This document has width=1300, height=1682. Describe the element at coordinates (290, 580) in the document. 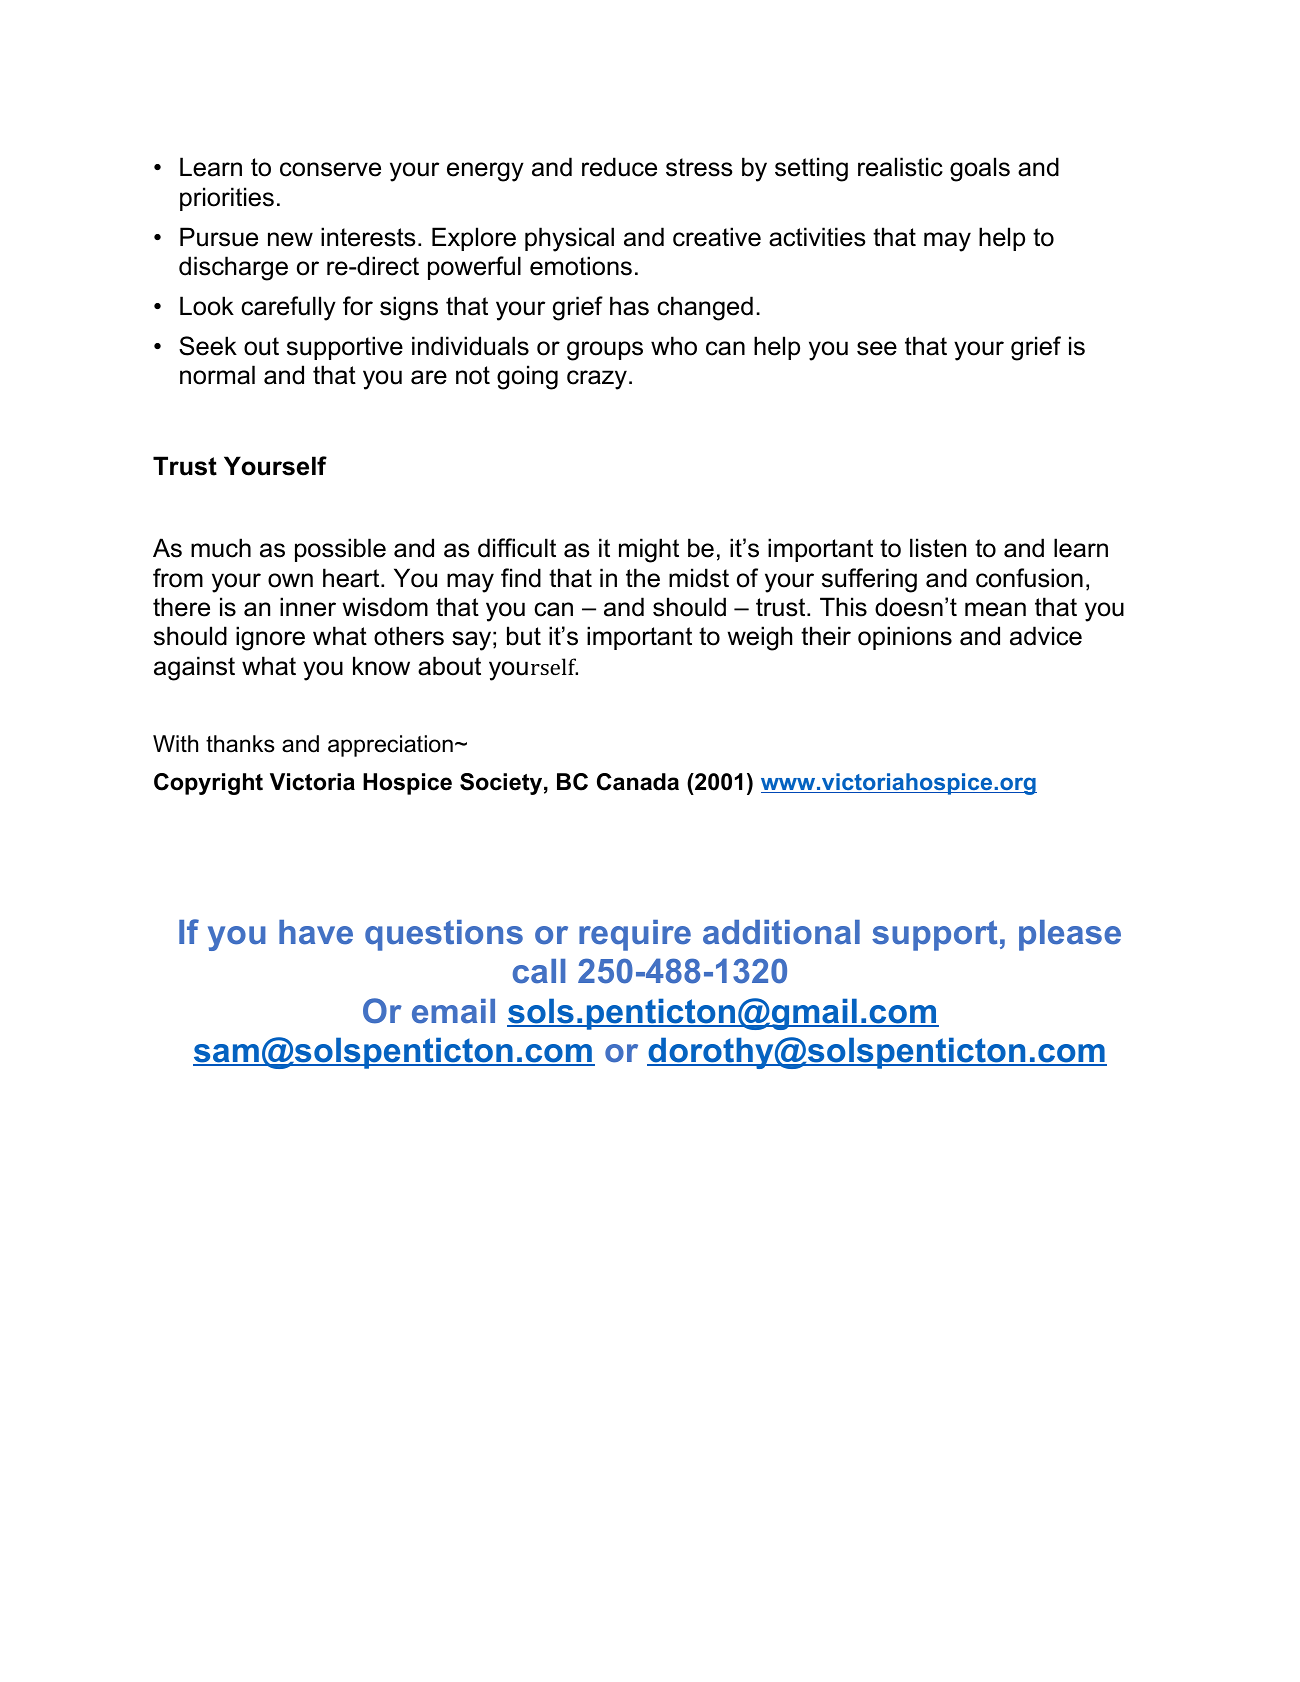

I see `own` at that location.
